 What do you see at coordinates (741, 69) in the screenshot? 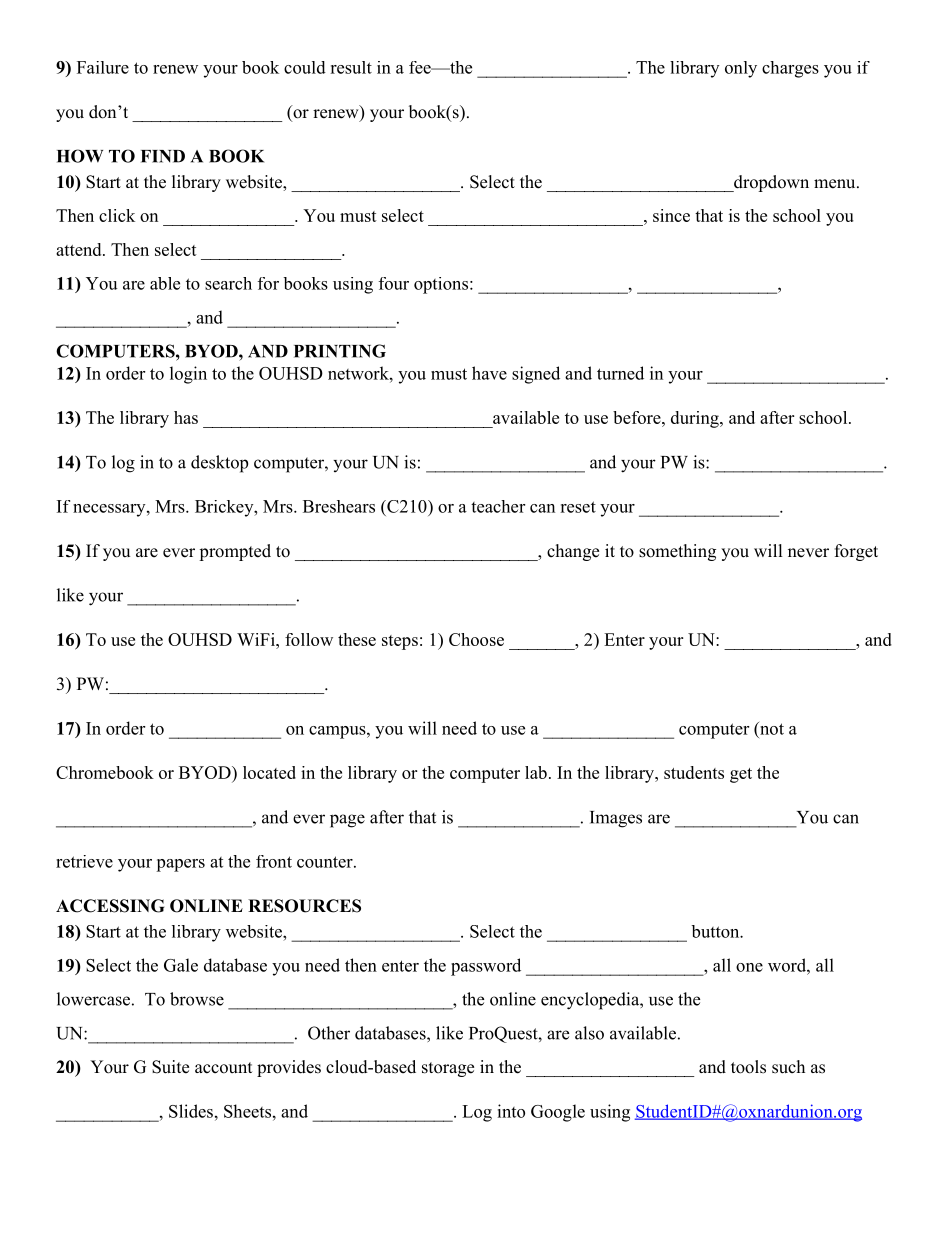
I see `only` at bounding box center [741, 69].
